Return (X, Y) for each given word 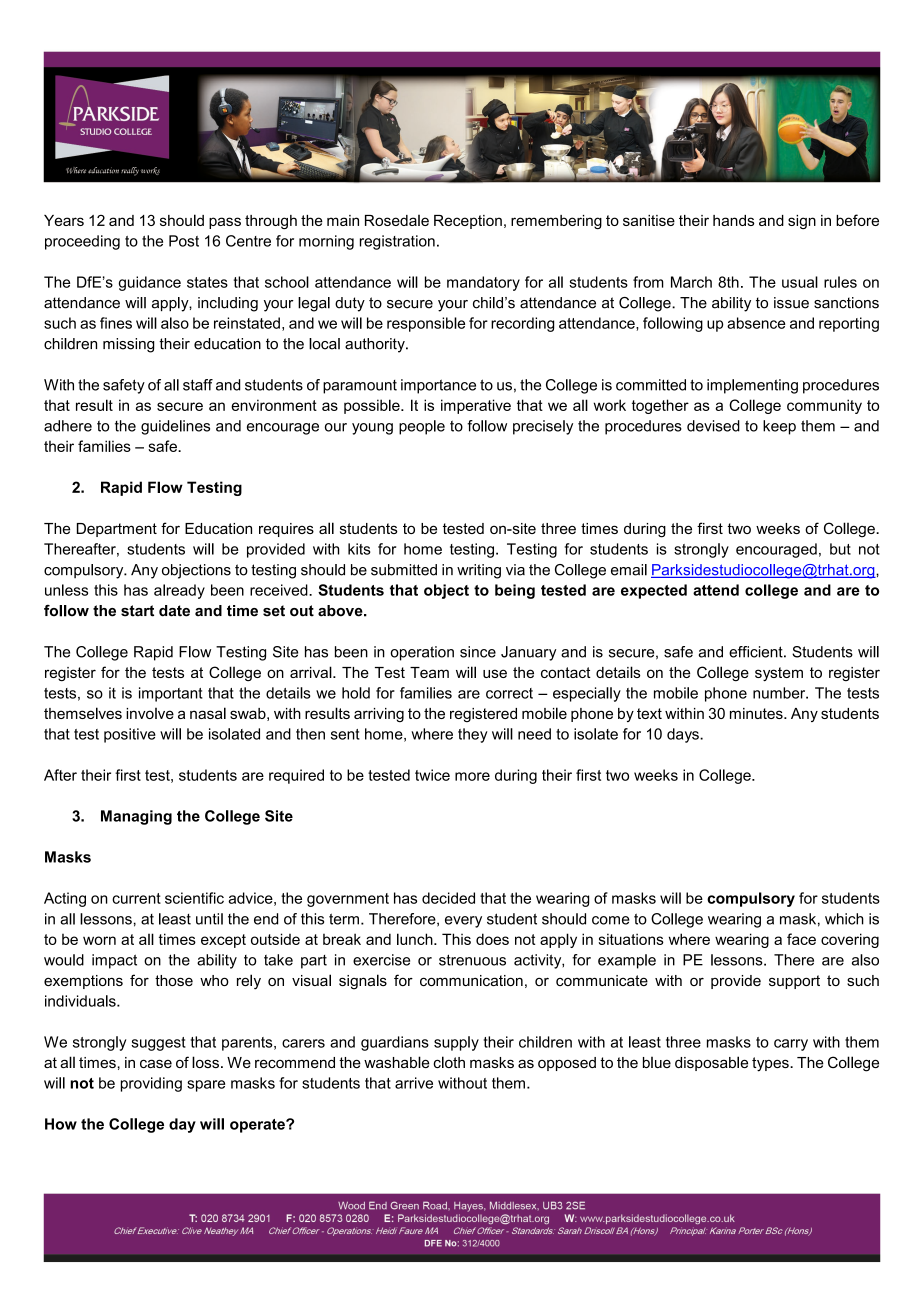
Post (184, 241)
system (779, 674)
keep (779, 427)
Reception (468, 222)
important (171, 694)
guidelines (175, 427)
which (844, 919)
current (136, 898)
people (422, 427)
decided (448, 898)
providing (151, 1084)
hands (733, 220)
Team (429, 672)
